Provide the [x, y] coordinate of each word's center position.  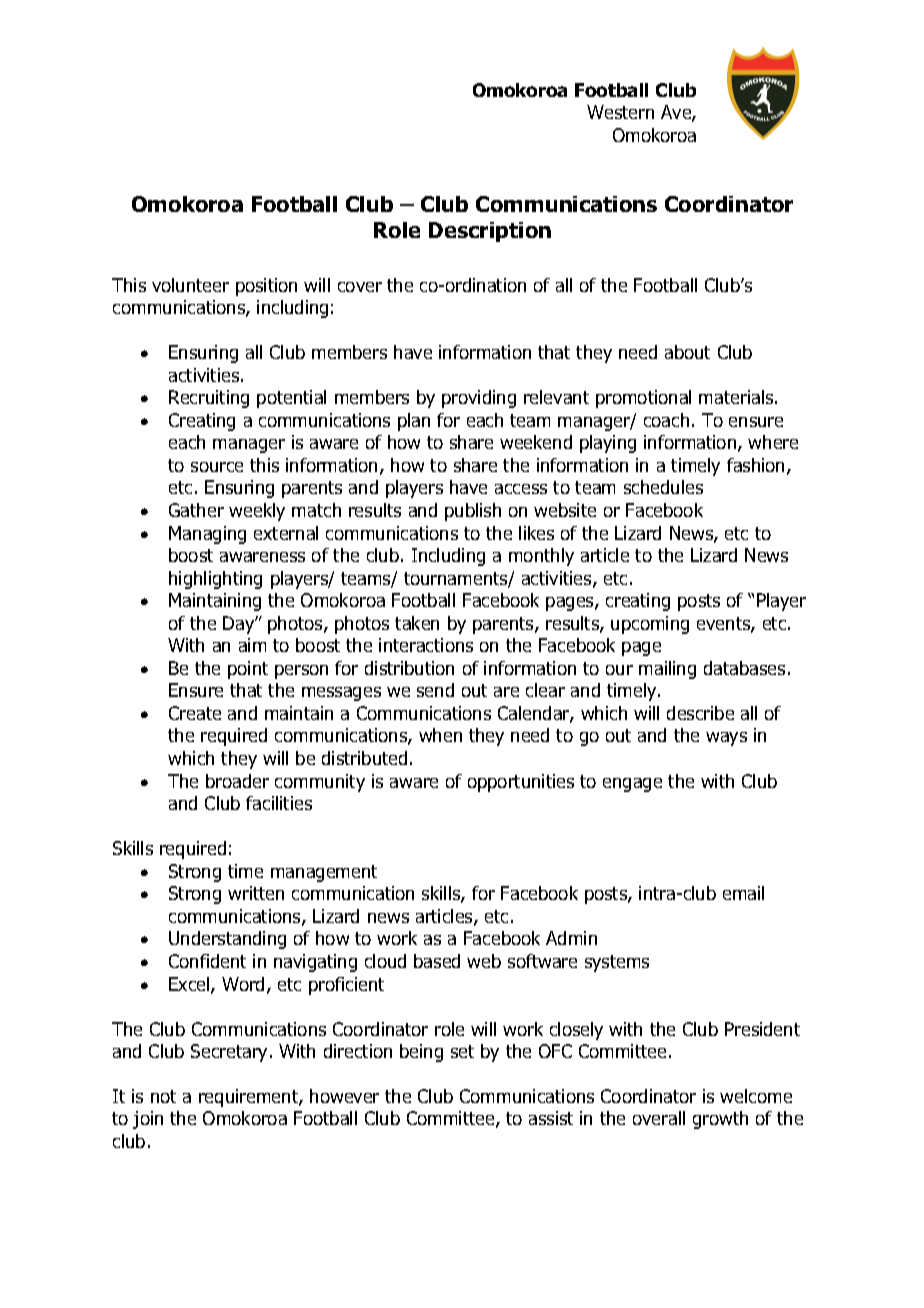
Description [490, 232]
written [256, 893]
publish [473, 512]
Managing [207, 535]
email [743, 893]
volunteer [190, 285]
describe [700, 713]
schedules [663, 487]
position [266, 287]
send [435, 690]
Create [195, 713]
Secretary [231, 1053]
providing [479, 399]
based [437, 961]
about [687, 352]
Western [620, 112]
